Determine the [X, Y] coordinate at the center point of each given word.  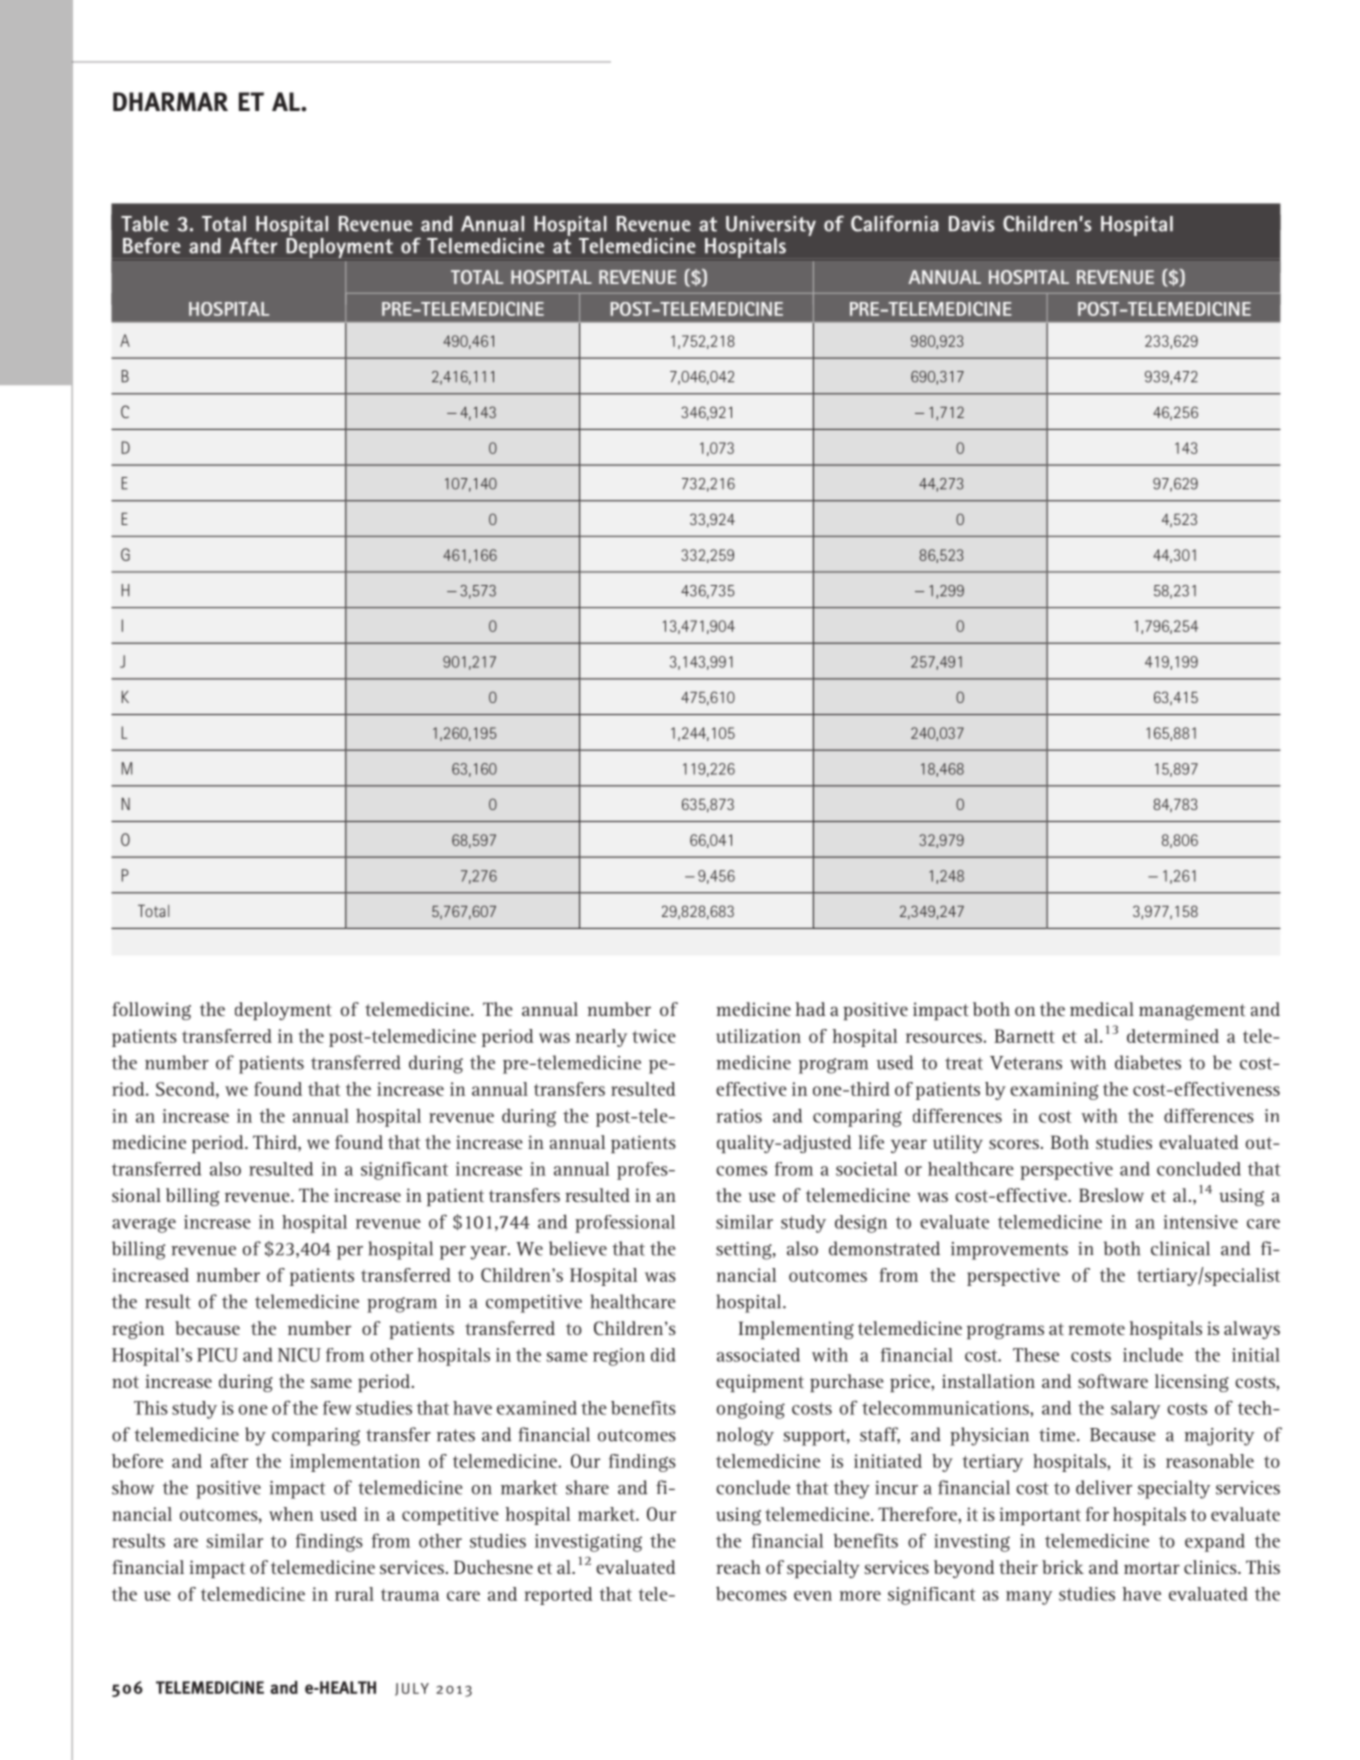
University [771, 226]
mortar [1152, 1568]
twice [654, 1036]
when [291, 1514]
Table [145, 224]
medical [1102, 1009]
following [151, 1011]
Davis [972, 224]
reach [738, 1567]
